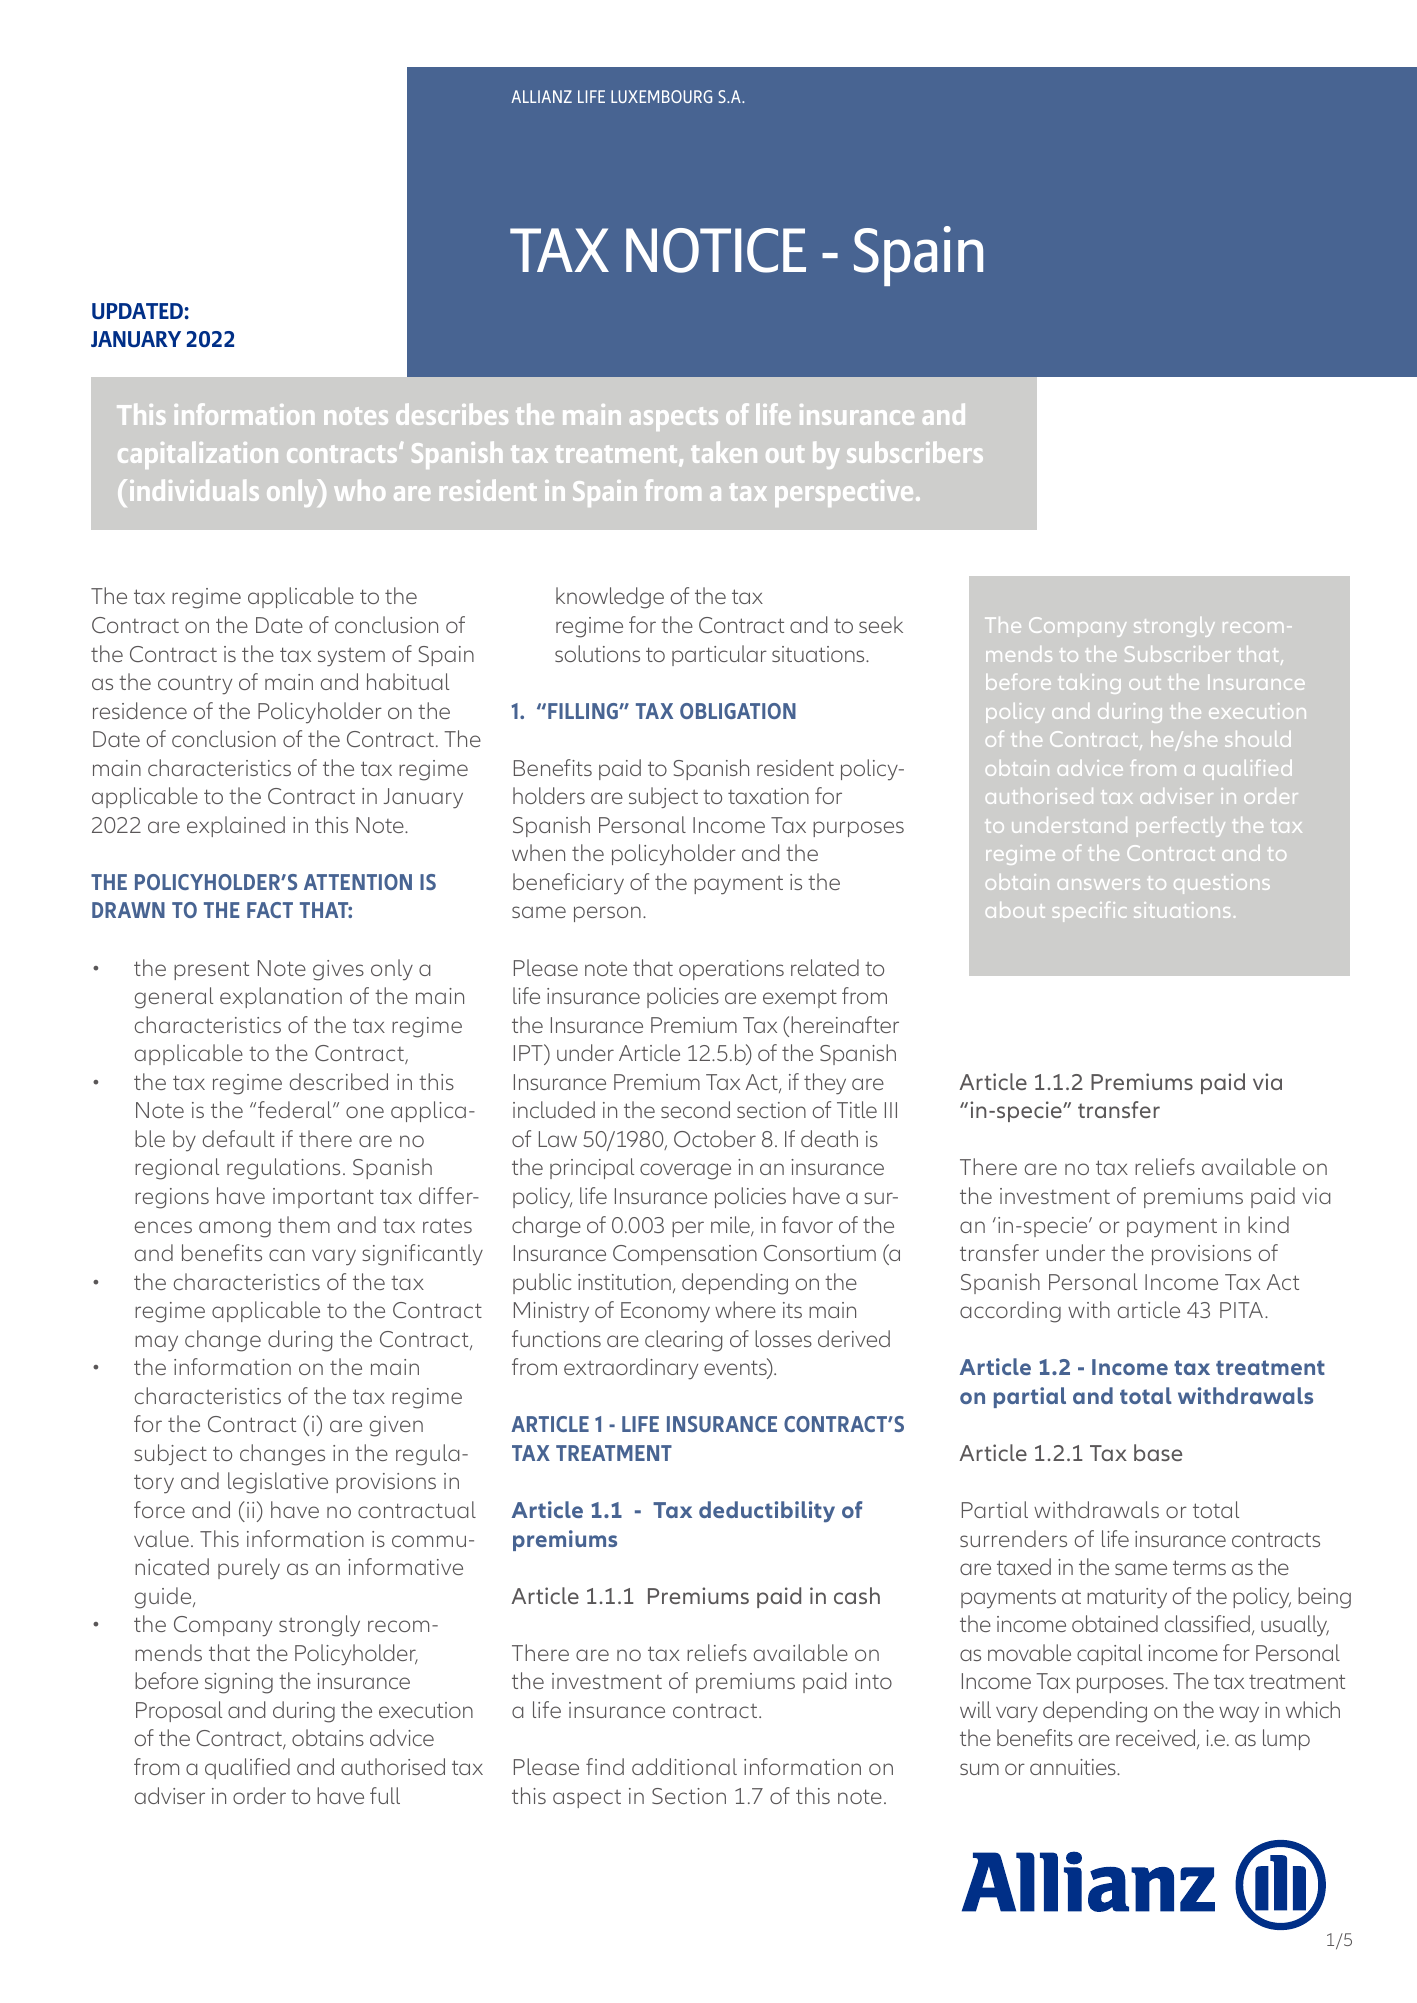 The image size is (1417, 2003). What do you see at coordinates (716, 250) in the screenshot?
I see `NOTICE` at bounding box center [716, 250].
